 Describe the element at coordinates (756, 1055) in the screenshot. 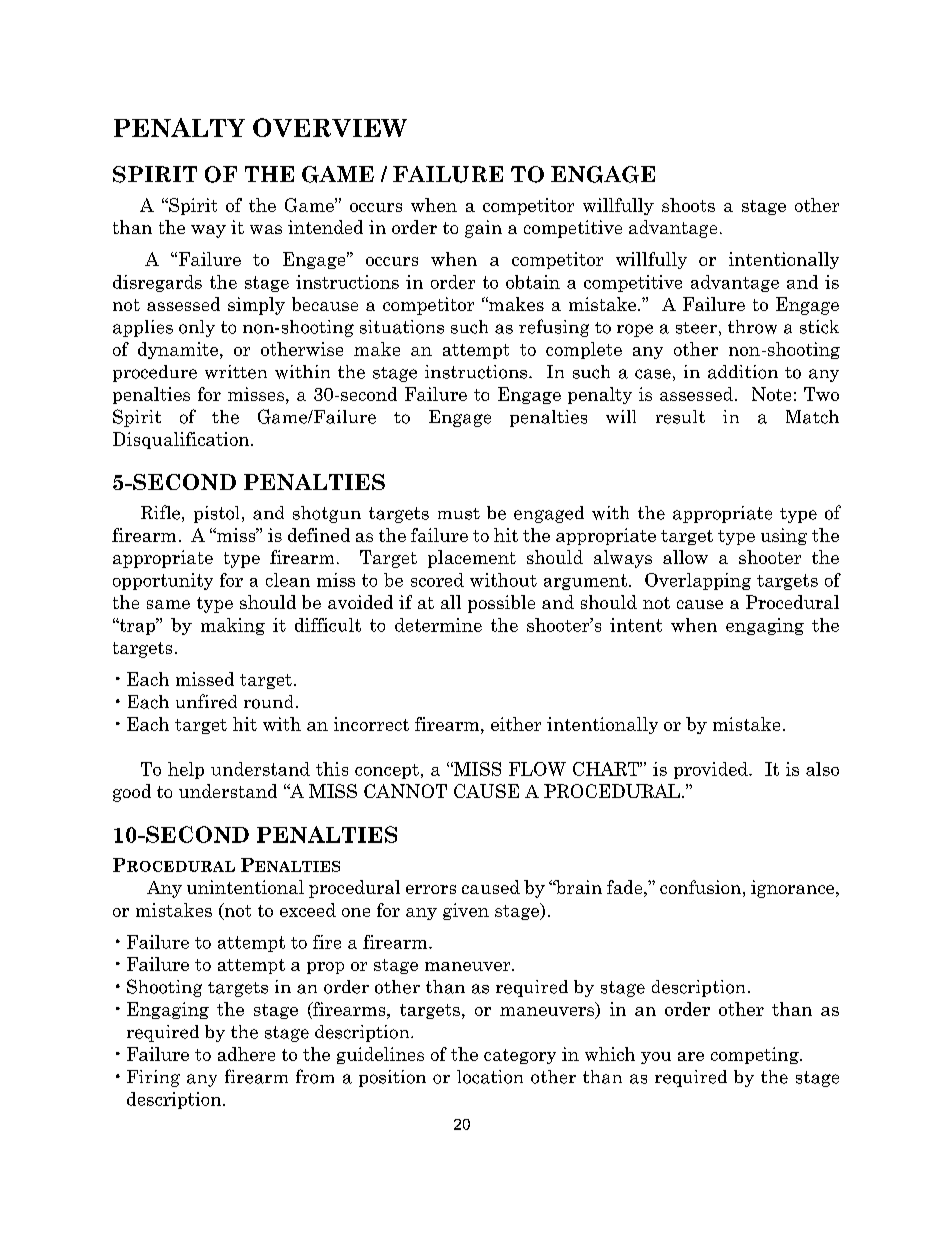

I see `competing` at that location.
